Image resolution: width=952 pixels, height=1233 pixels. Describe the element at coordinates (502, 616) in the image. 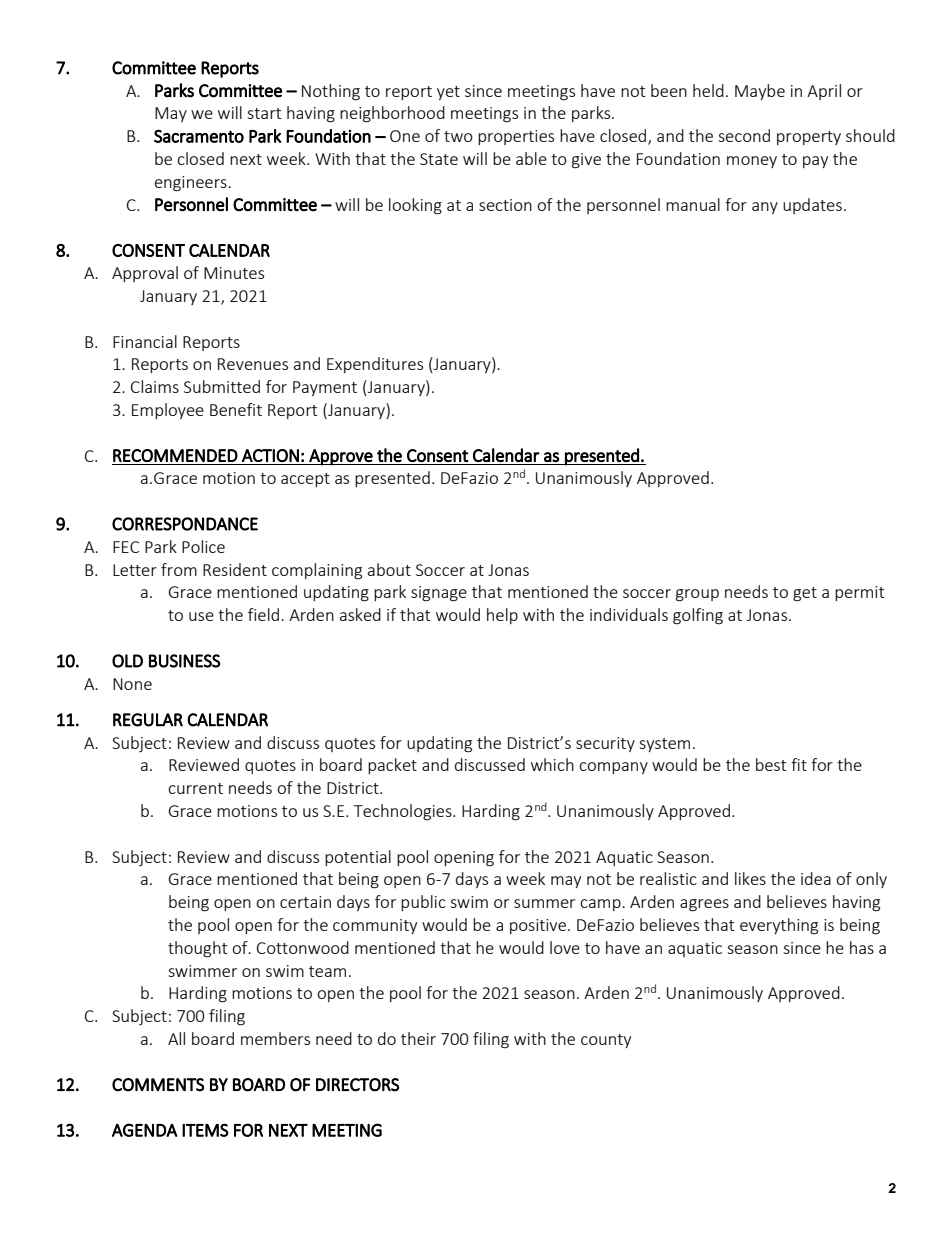

I see `help` at that location.
